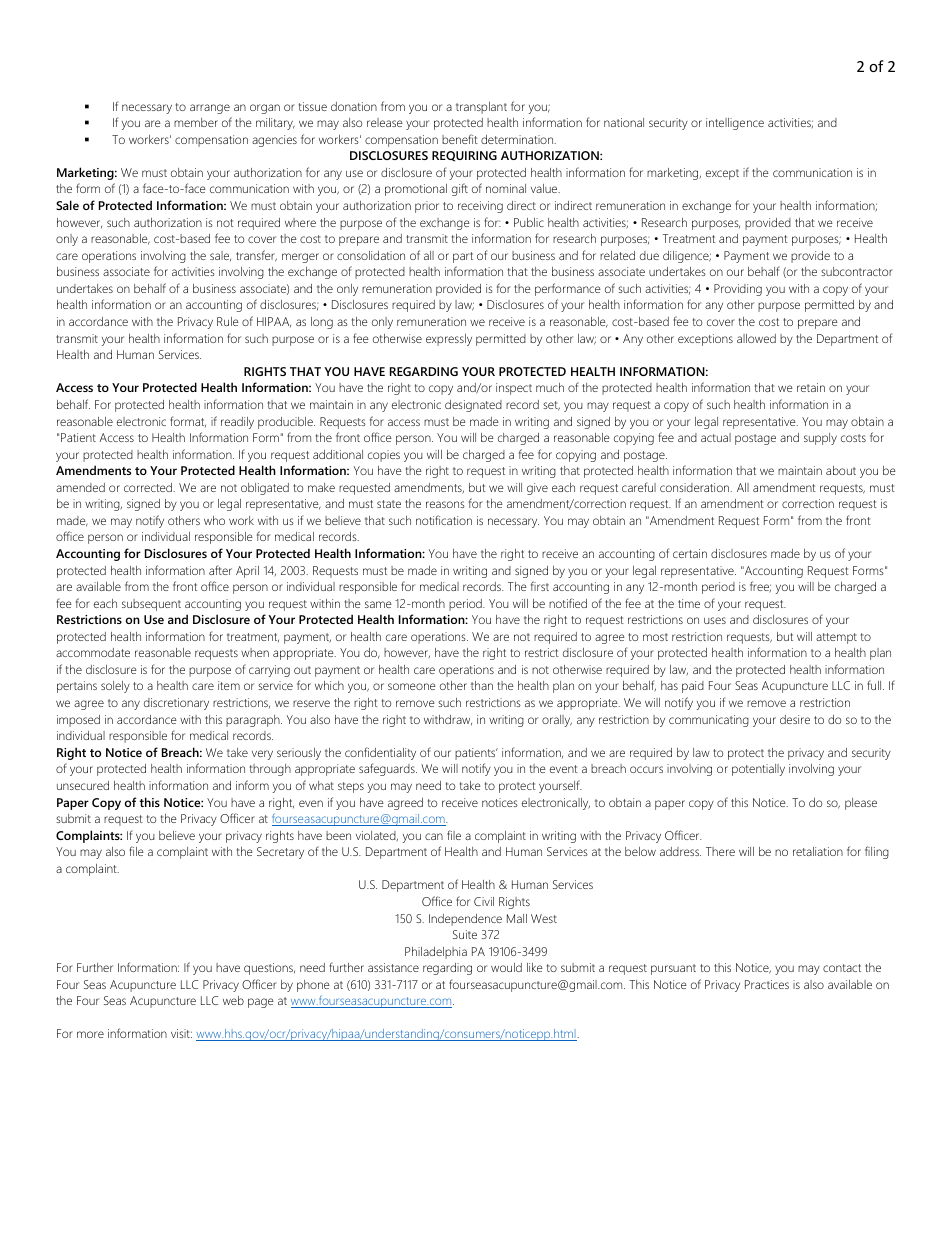 The width and height of the document is (952, 1233). What do you see at coordinates (760, 587) in the document?
I see `free` at bounding box center [760, 587].
